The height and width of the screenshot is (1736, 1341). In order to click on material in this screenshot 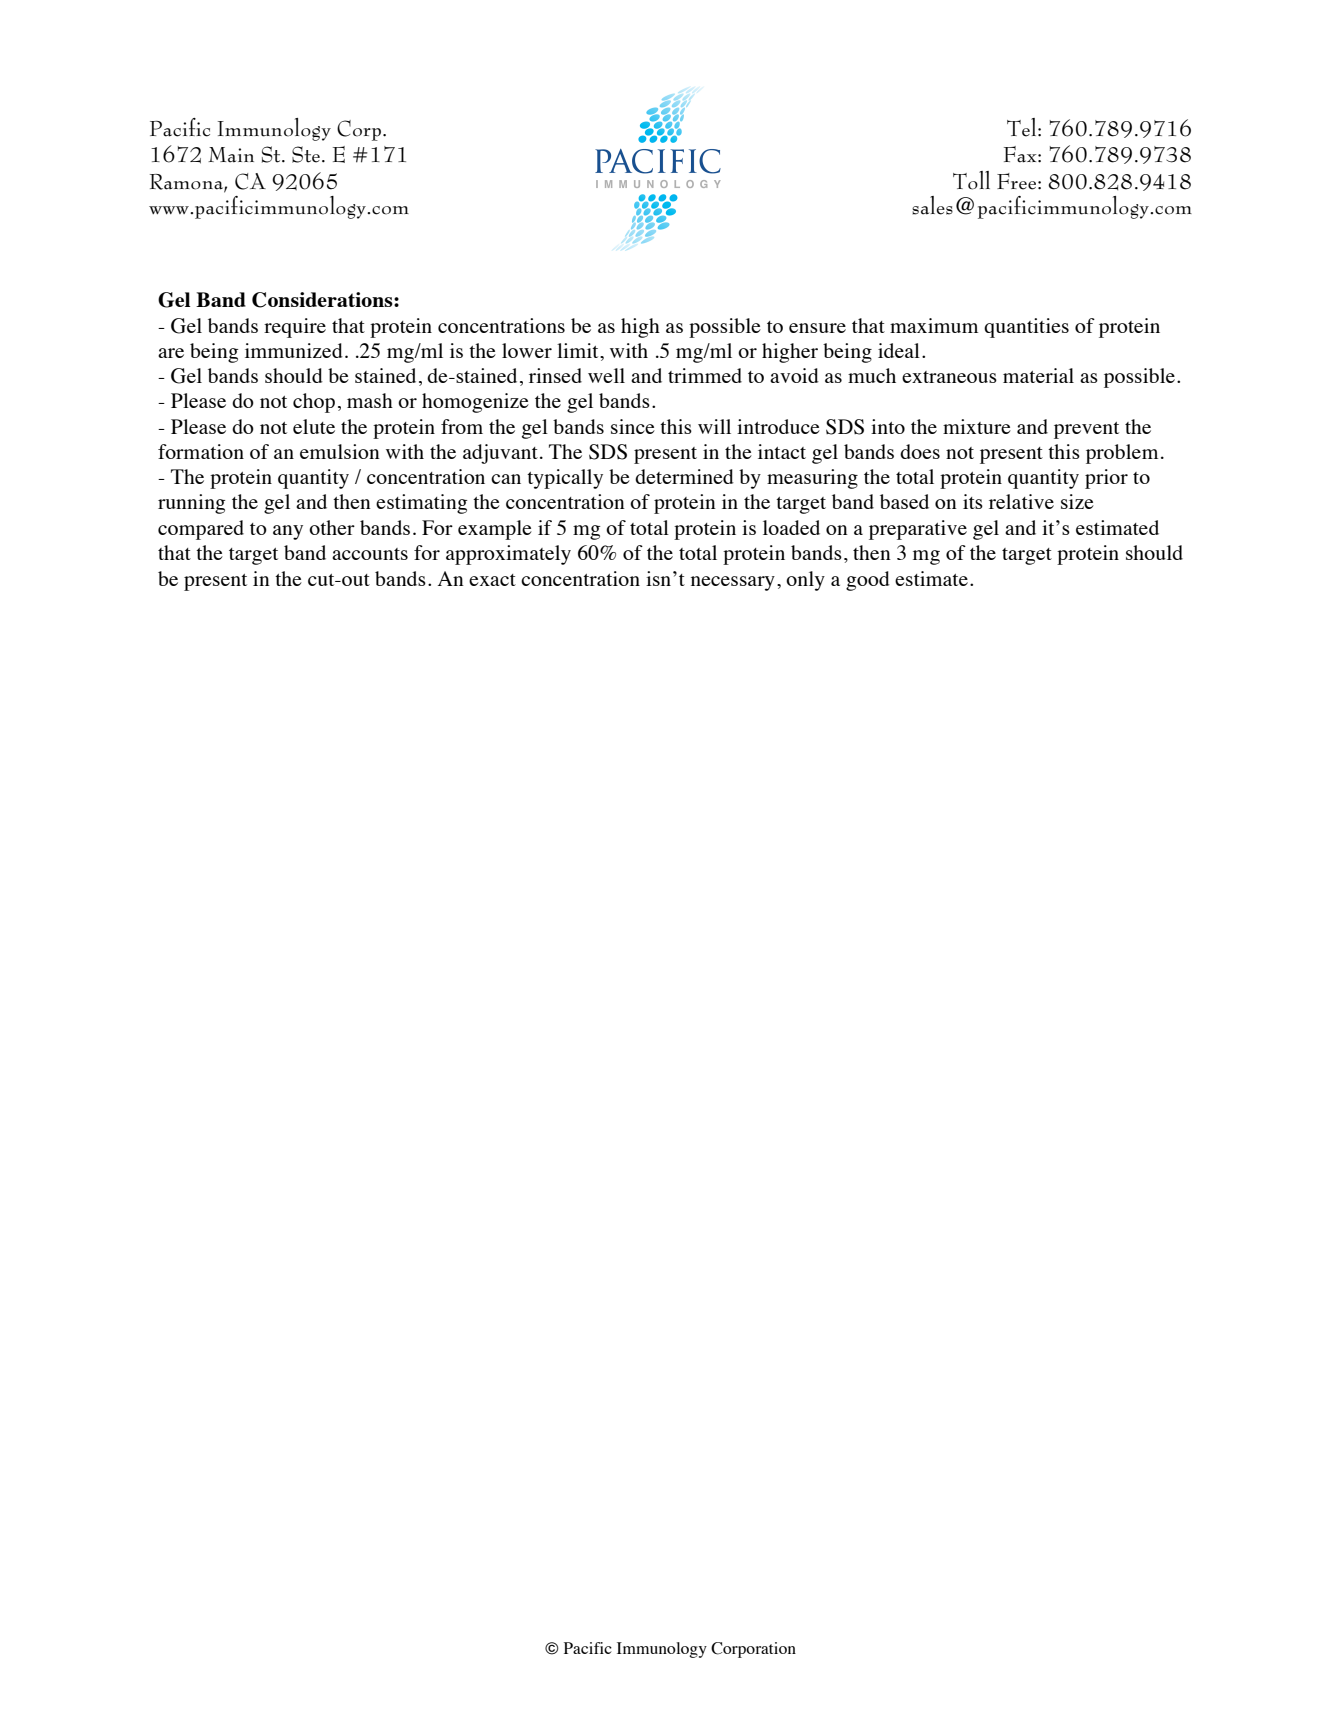, I will do `click(1038, 375)`.
